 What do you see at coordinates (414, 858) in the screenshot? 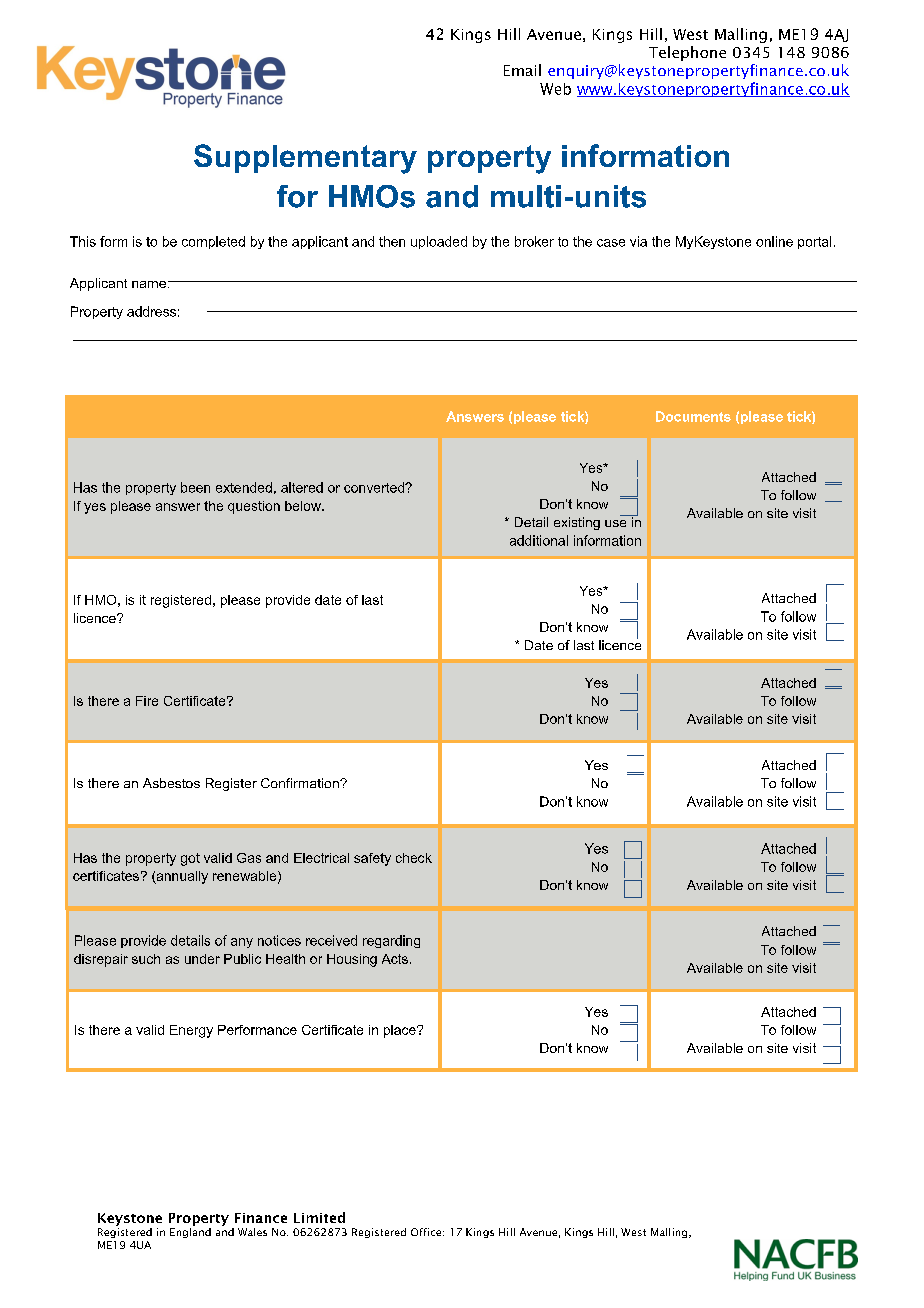
I see `check` at bounding box center [414, 858].
